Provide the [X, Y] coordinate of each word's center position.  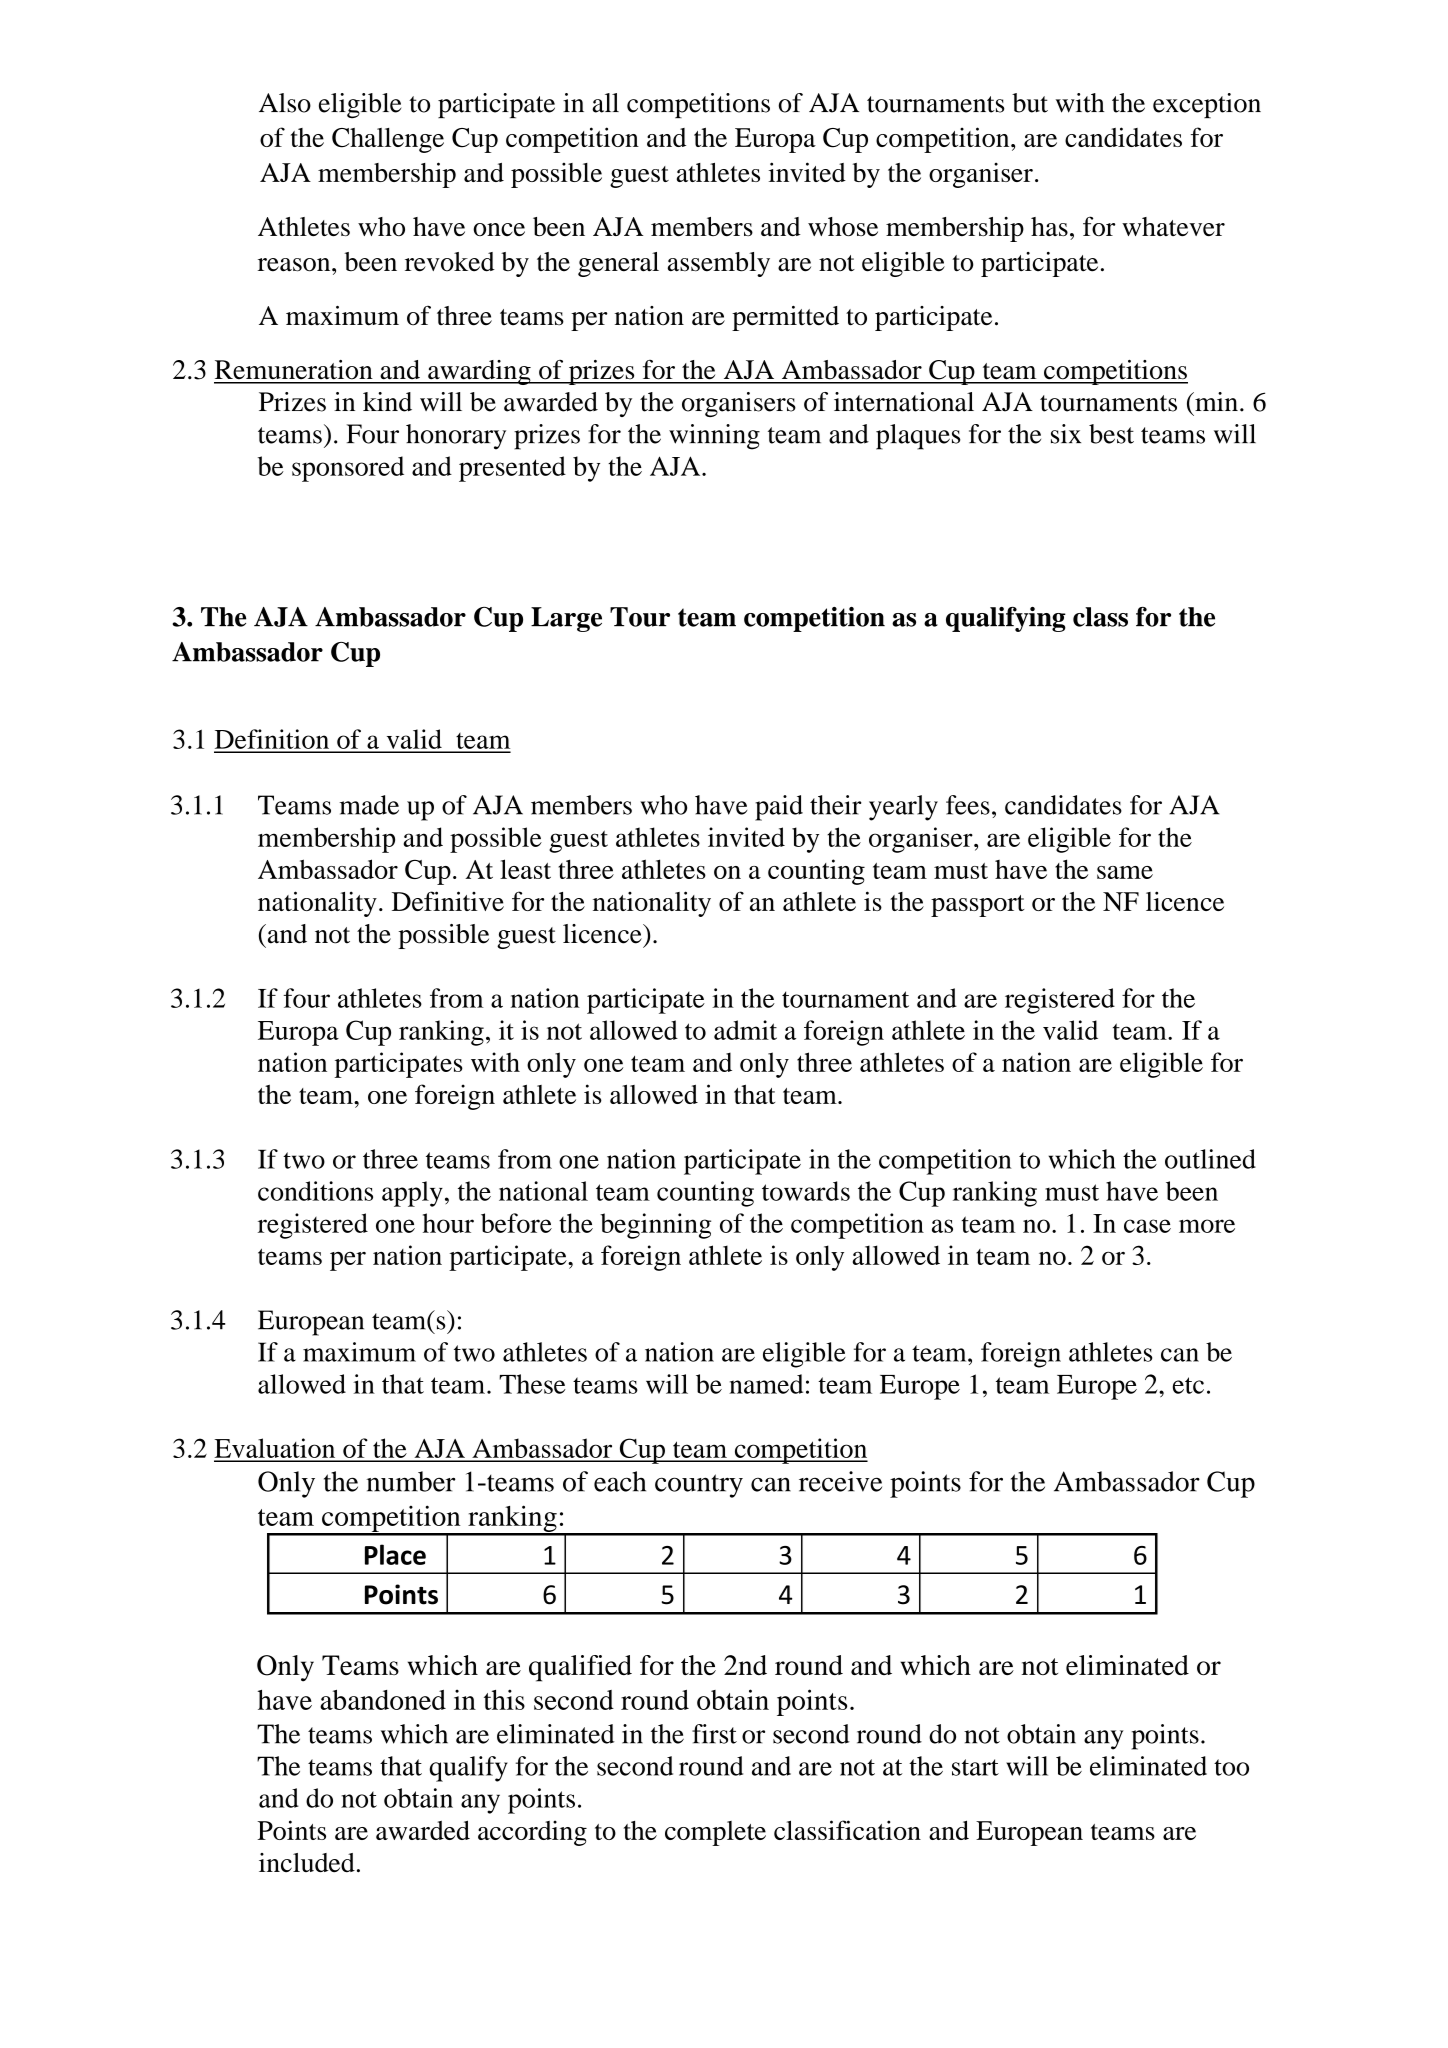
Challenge [388, 140]
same [1125, 872]
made [369, 805]
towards [806, 1191]
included [307, 1863]
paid [779, 808]
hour [448, 1223]
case [1147, 1226]
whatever [1173, 226]
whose [843, 226]
